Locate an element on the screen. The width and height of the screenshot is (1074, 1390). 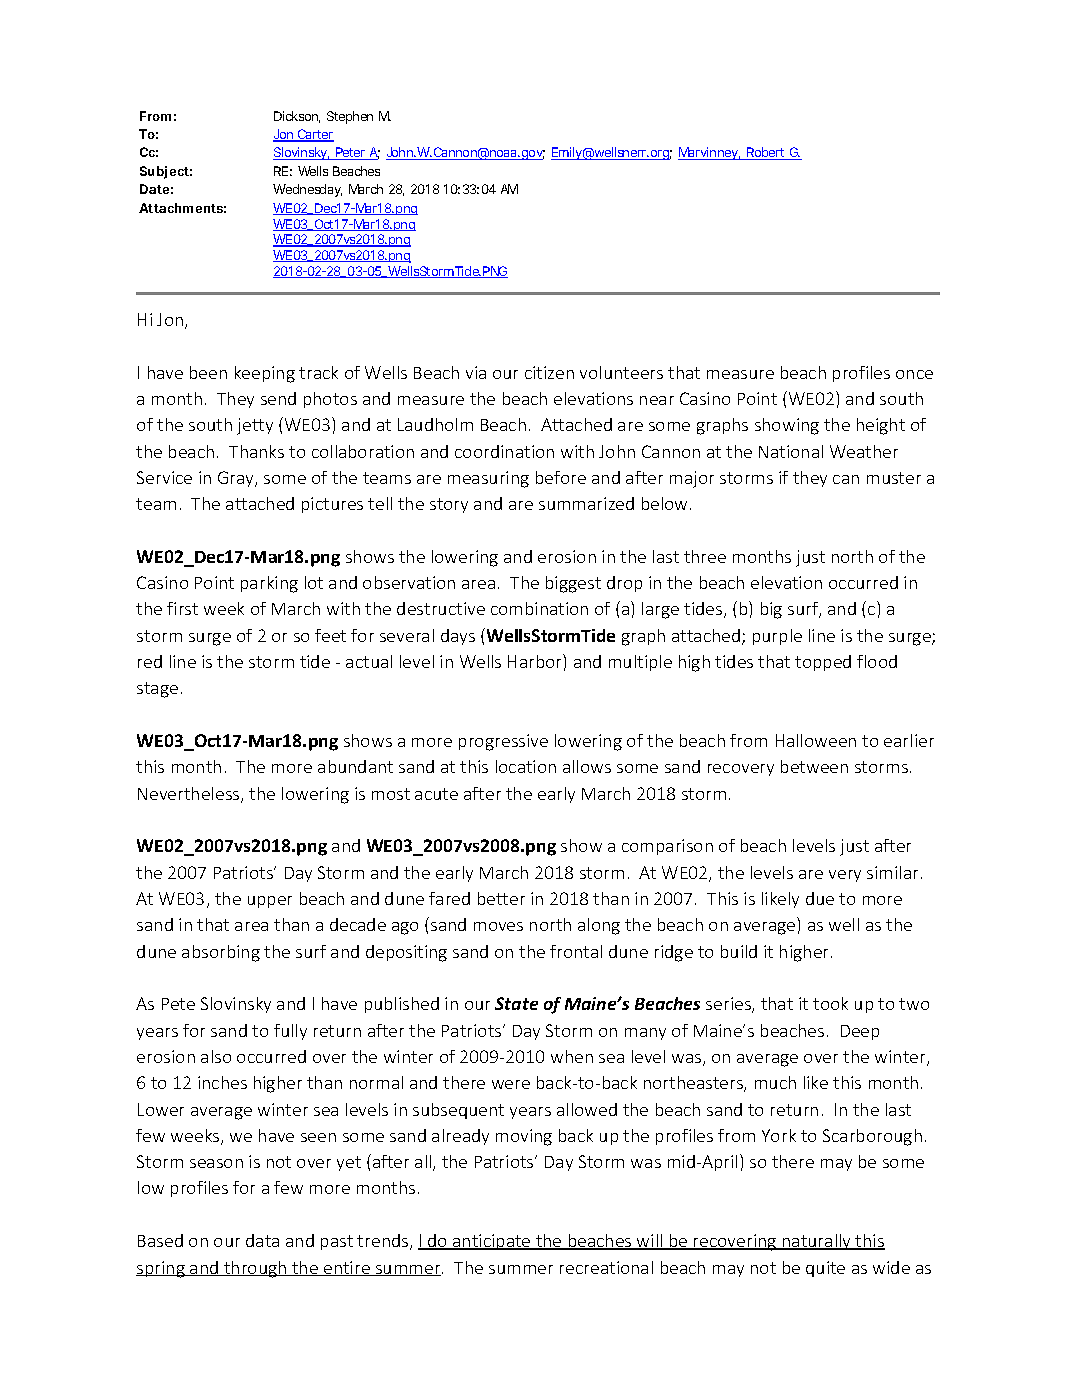
upper is located at coordinates (270, 902).
